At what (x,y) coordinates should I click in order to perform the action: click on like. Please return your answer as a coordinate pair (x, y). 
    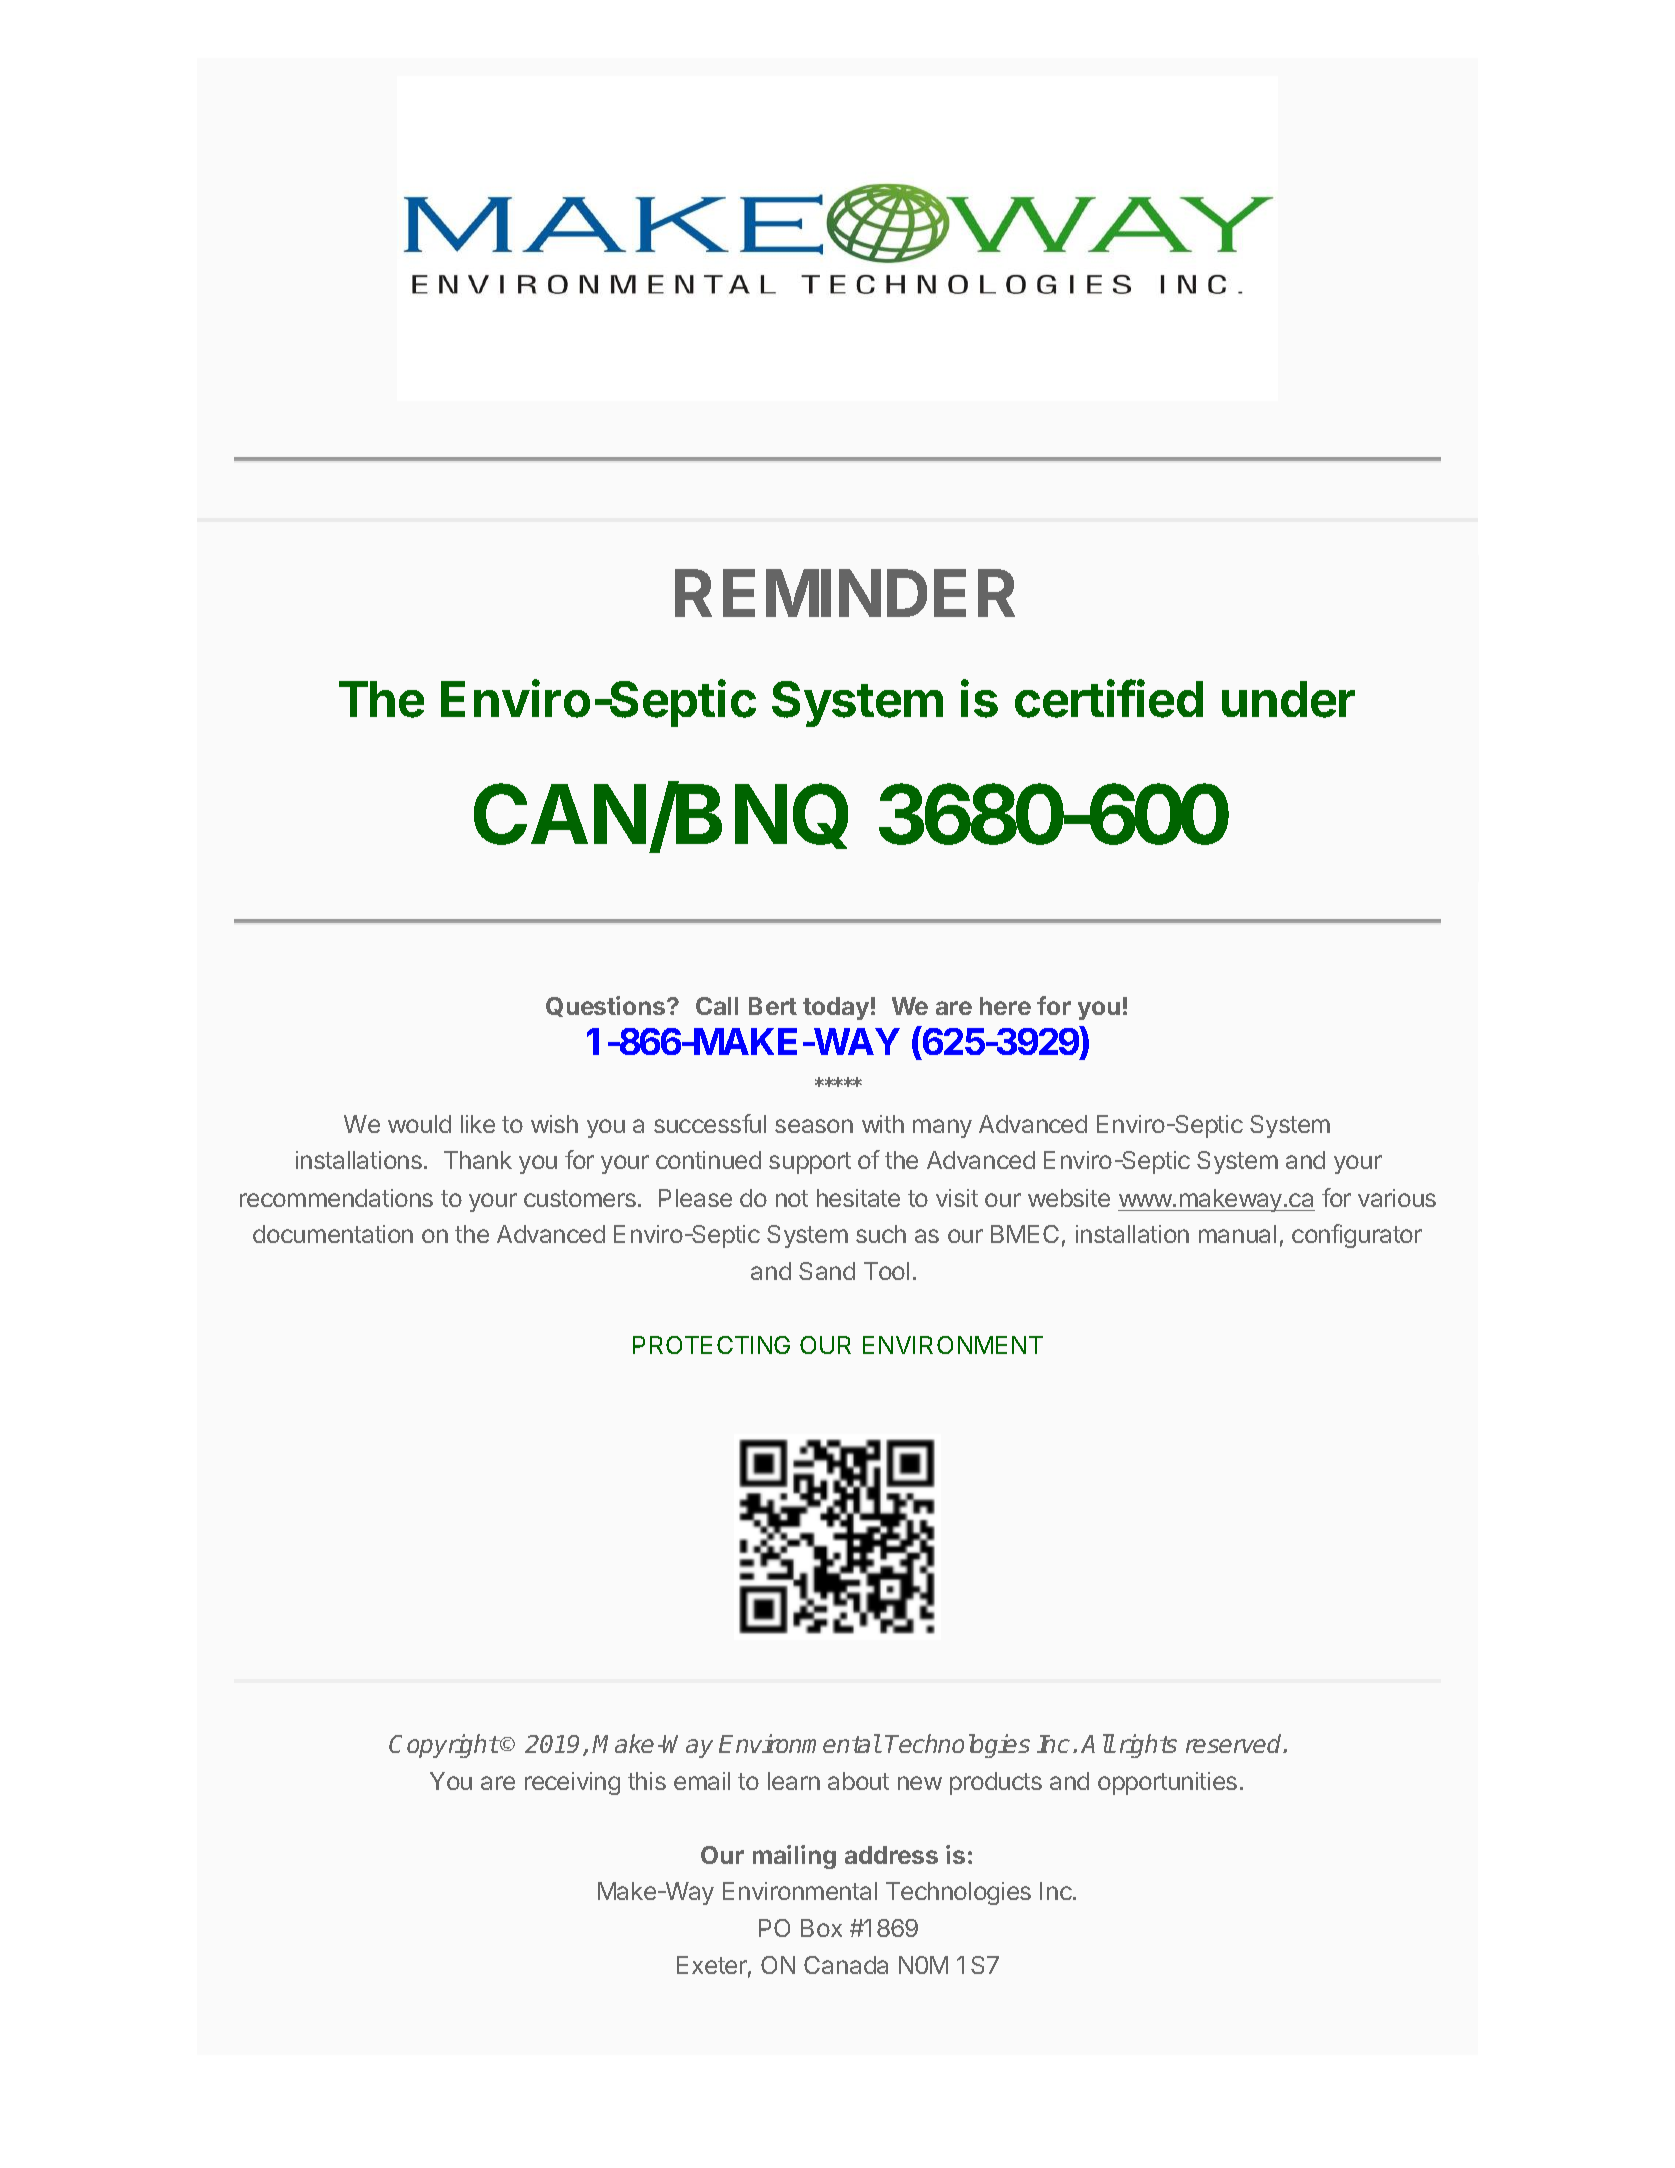
    Looking at the image, I should click on (478, 1124).
